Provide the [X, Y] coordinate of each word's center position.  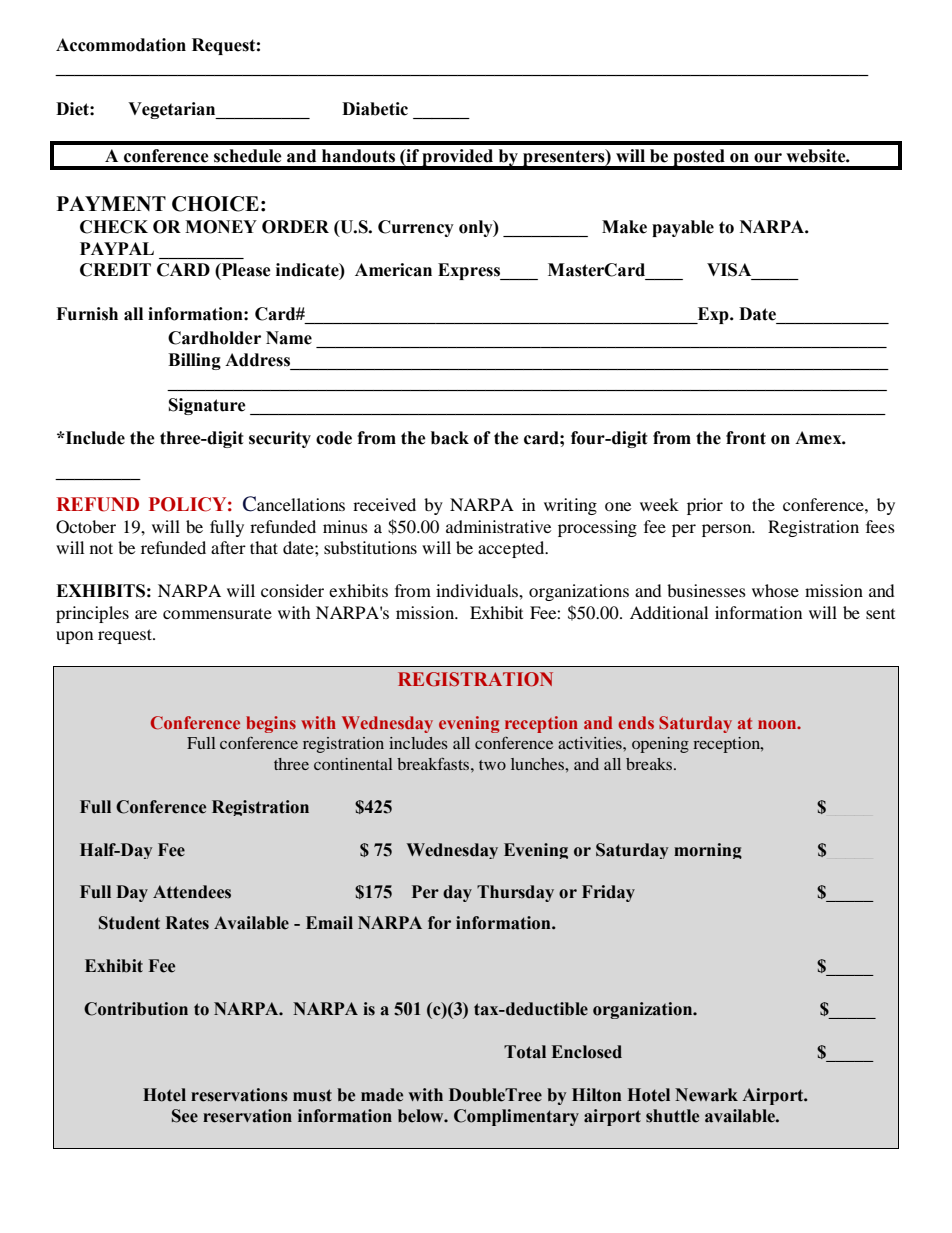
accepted [512, 549]
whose [775, 590]
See [185, 1116]
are [146, 614]
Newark [706, 1095]
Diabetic [375, 109]
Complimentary [516, 1117]
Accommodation [121, 45]
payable [683, 228]
